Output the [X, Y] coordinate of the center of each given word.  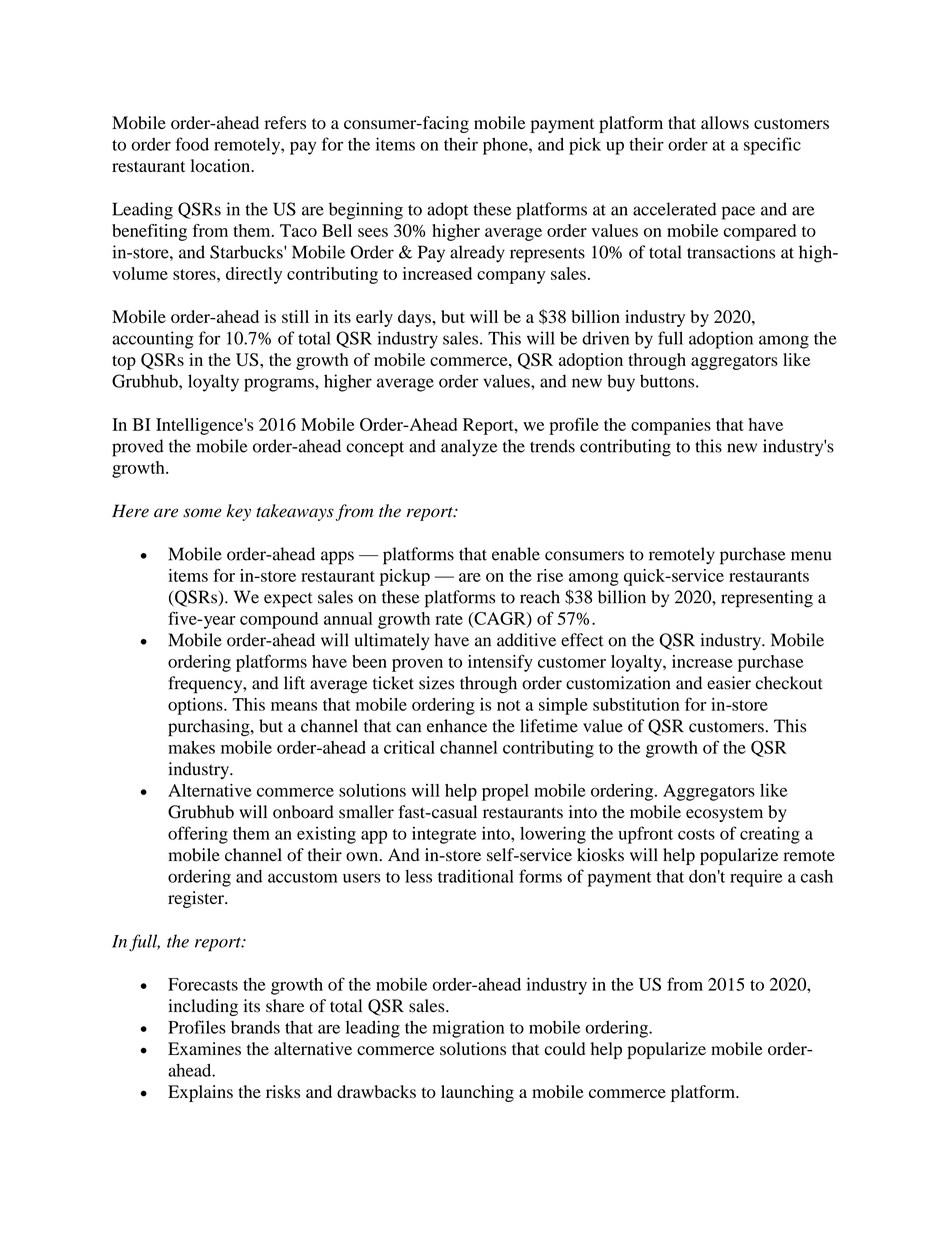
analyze [469, 448]
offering [198, 835]
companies [671, 426]
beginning [366, 211]
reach [540, 597]
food [192, 144]
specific [772, 146]
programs [280, 385]
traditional [476, 876]
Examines [204, 1049]
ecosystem [724, 814]
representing [767, 599]
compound [279, 620]
